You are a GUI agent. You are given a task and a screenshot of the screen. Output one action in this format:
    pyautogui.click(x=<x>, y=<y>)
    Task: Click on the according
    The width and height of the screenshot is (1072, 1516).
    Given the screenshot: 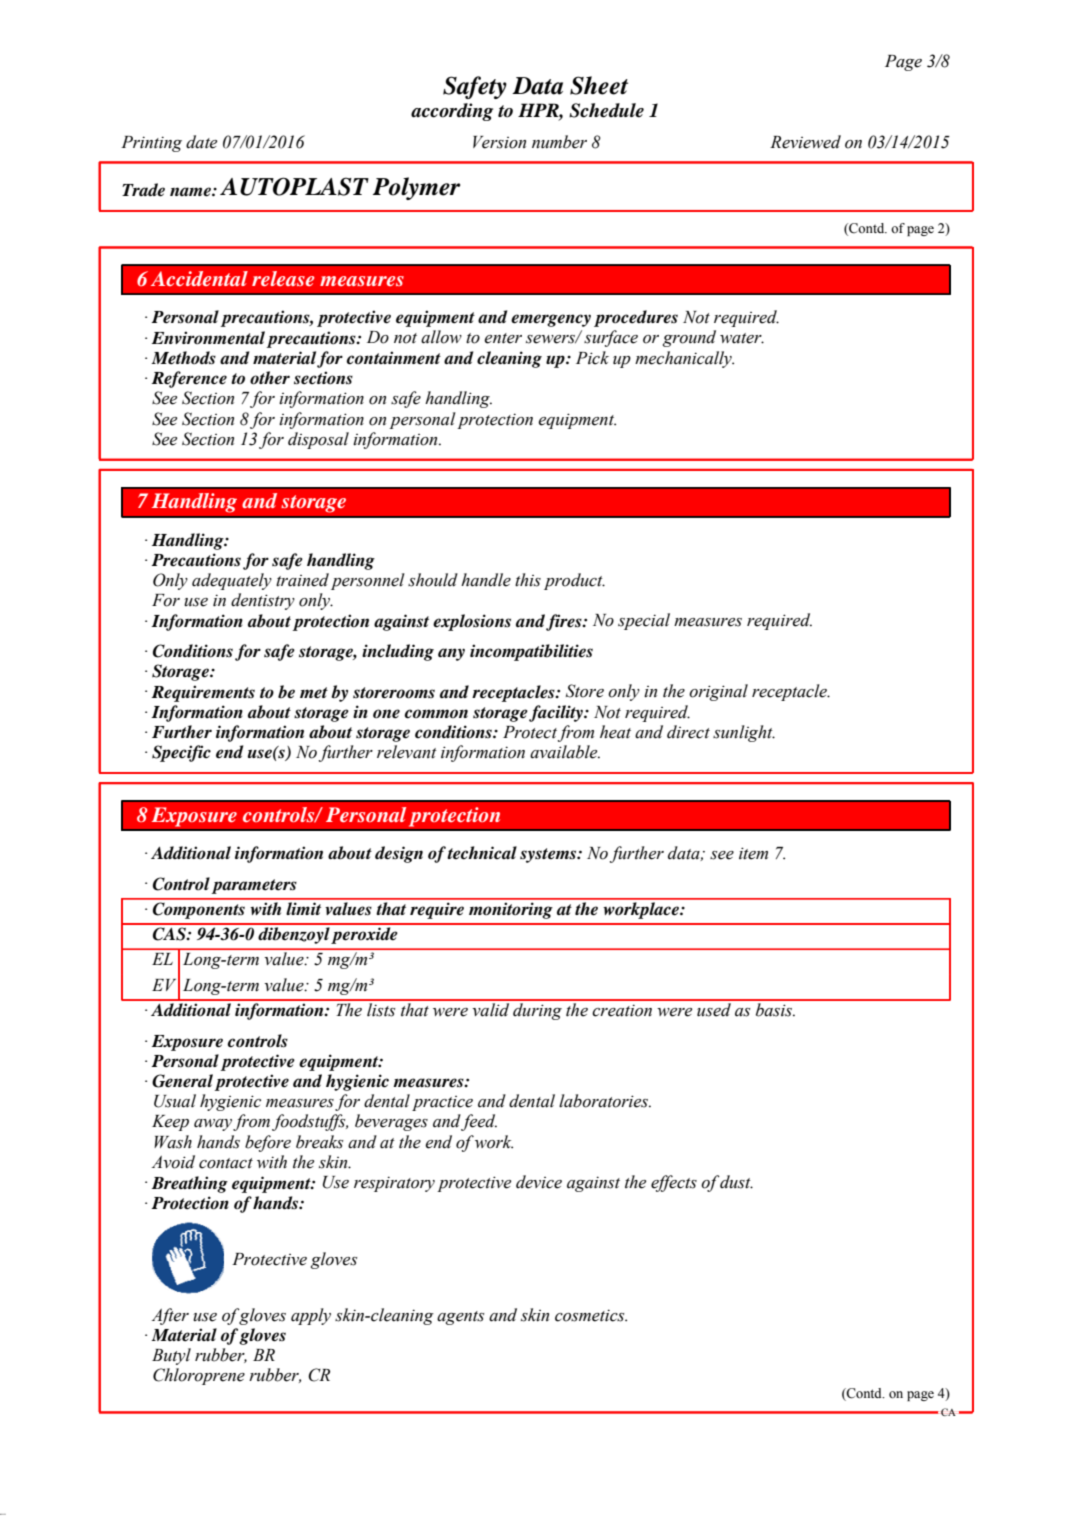 What is the action you would take?
    pyautogui.click(x=452, y=112)
